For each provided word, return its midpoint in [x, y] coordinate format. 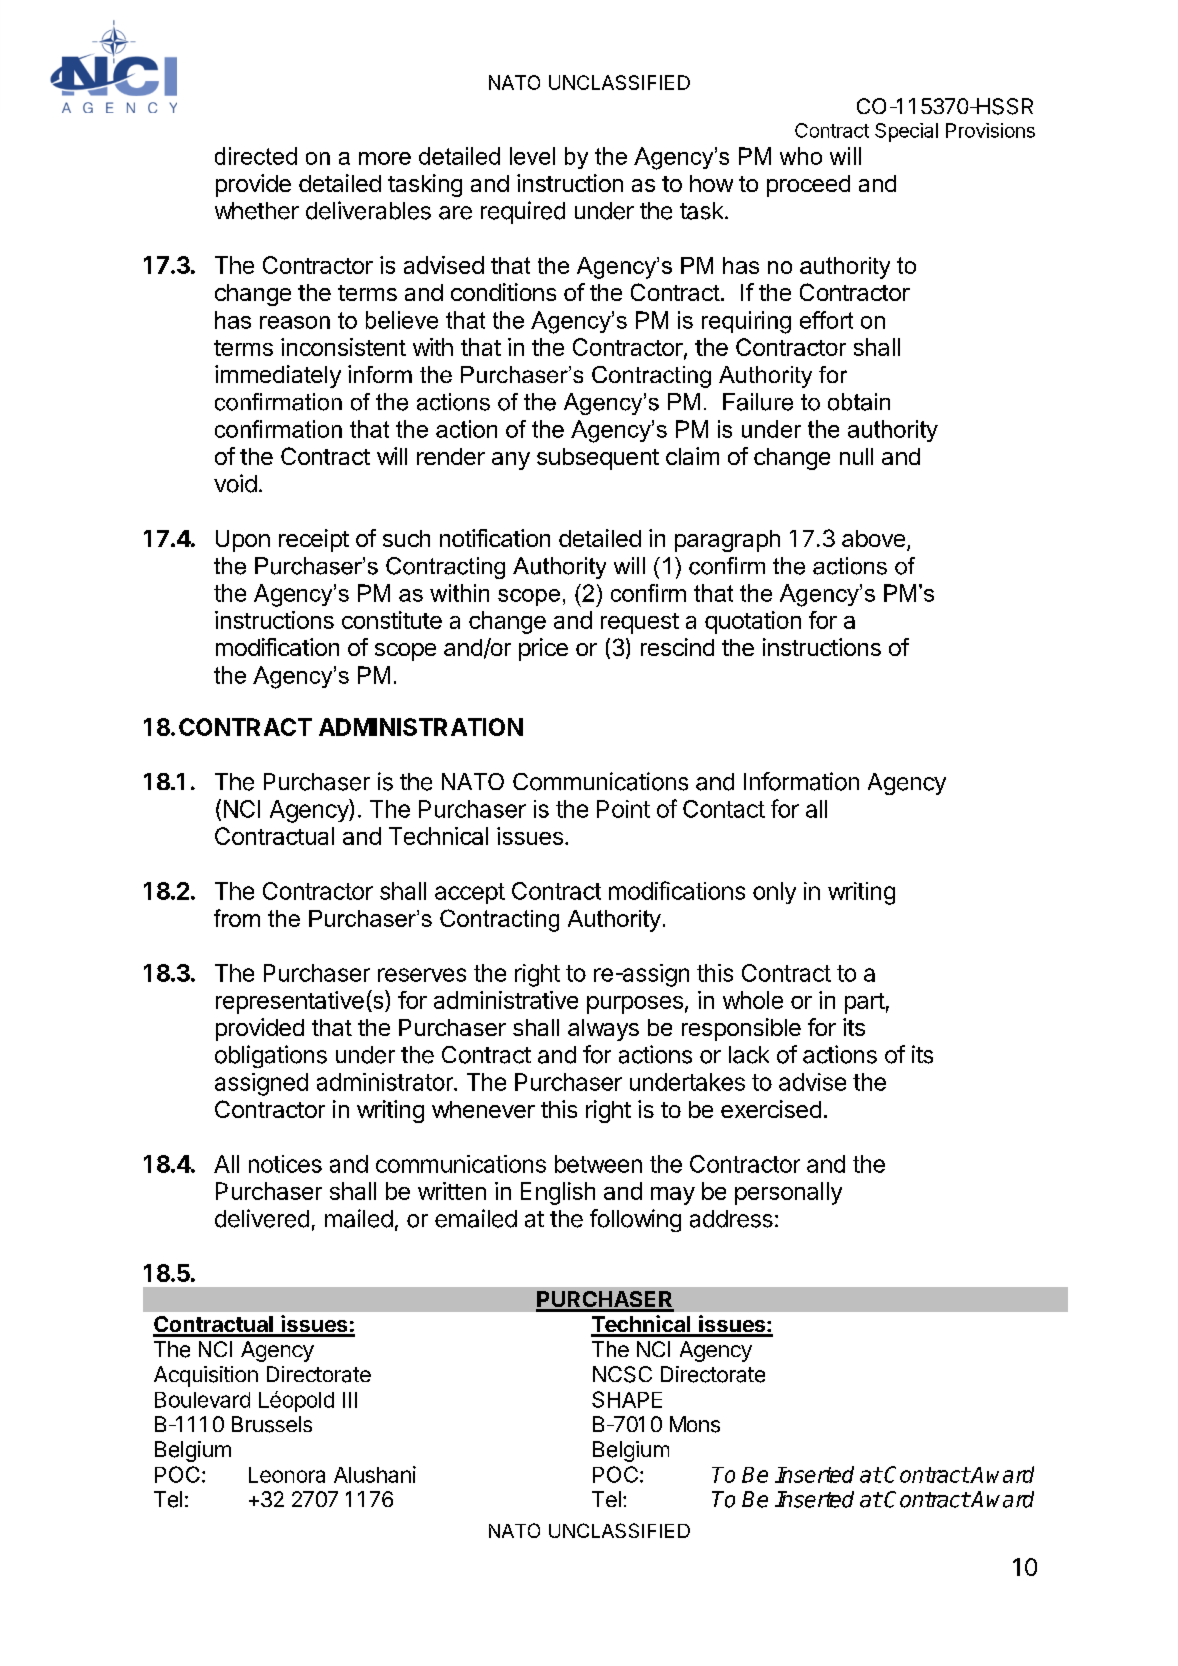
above [873, 538]
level [532, 156]
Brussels [272, 1424]
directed [256, 156]
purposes [635, 1005]
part [865, 1003]
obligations [271, 1056]
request [640, 623]
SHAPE [627, 1399]
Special [906, 132]
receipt [314, 540]
